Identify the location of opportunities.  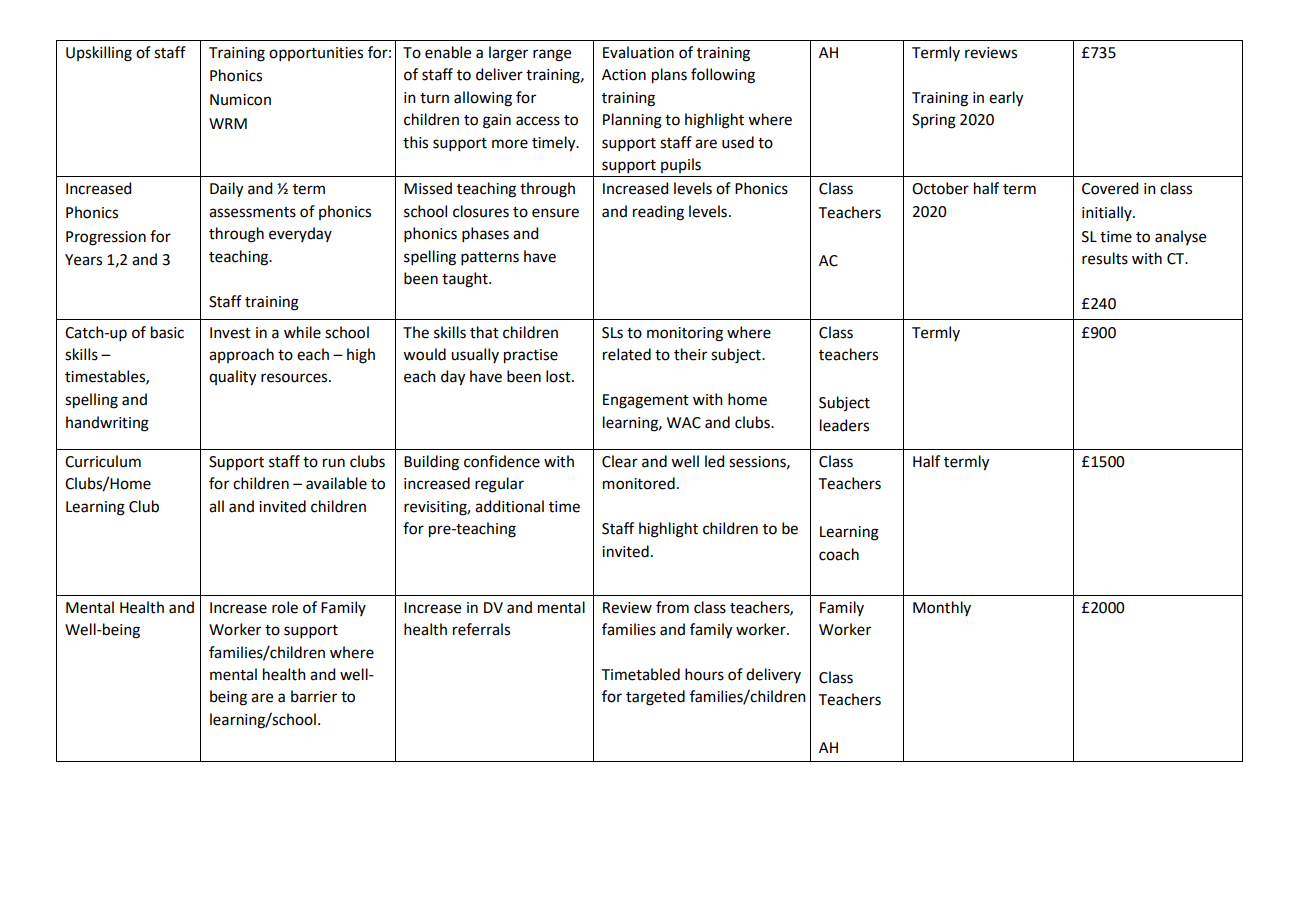
(316, 54).
